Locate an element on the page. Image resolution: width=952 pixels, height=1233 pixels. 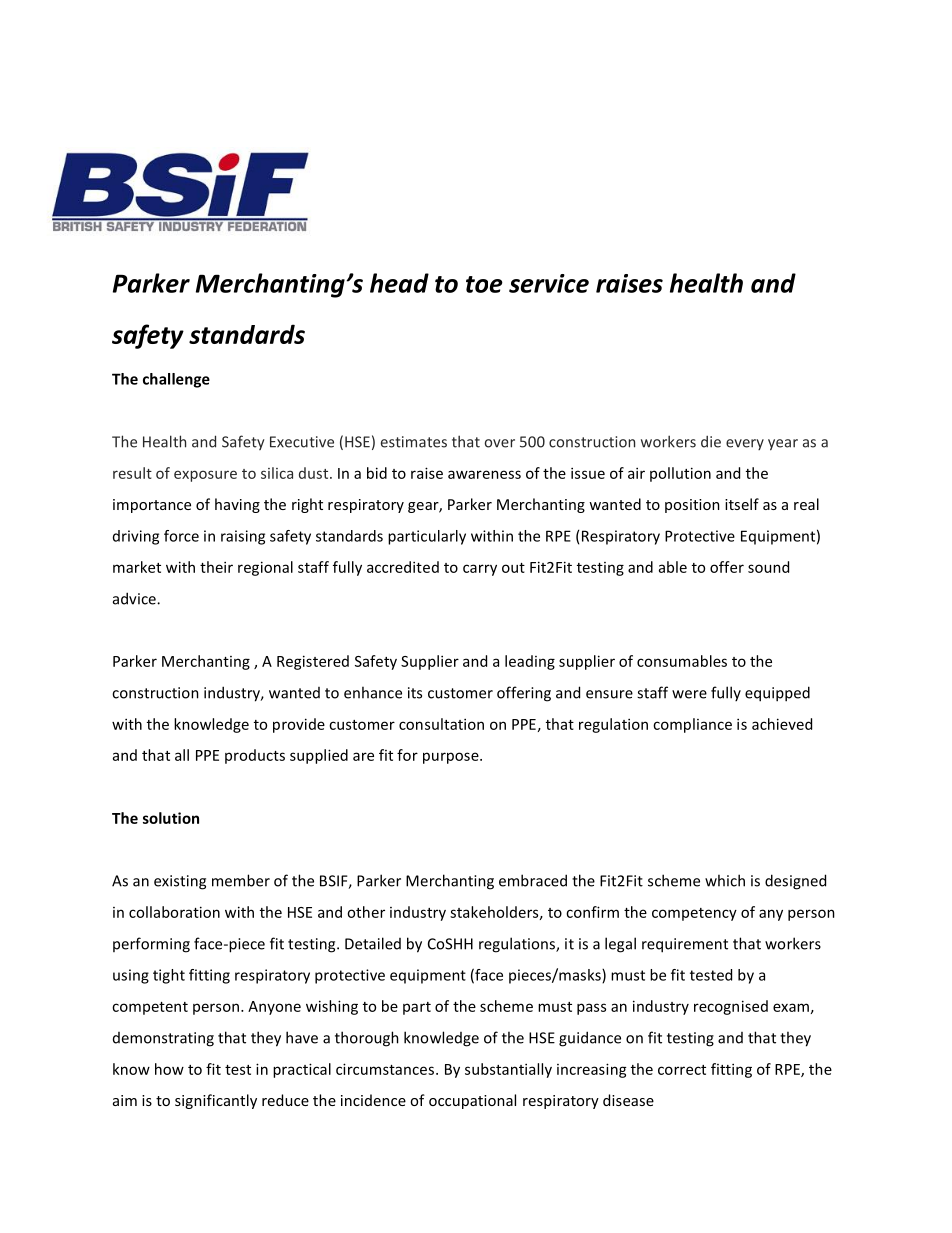
were is located at coordinates (689, 694).
